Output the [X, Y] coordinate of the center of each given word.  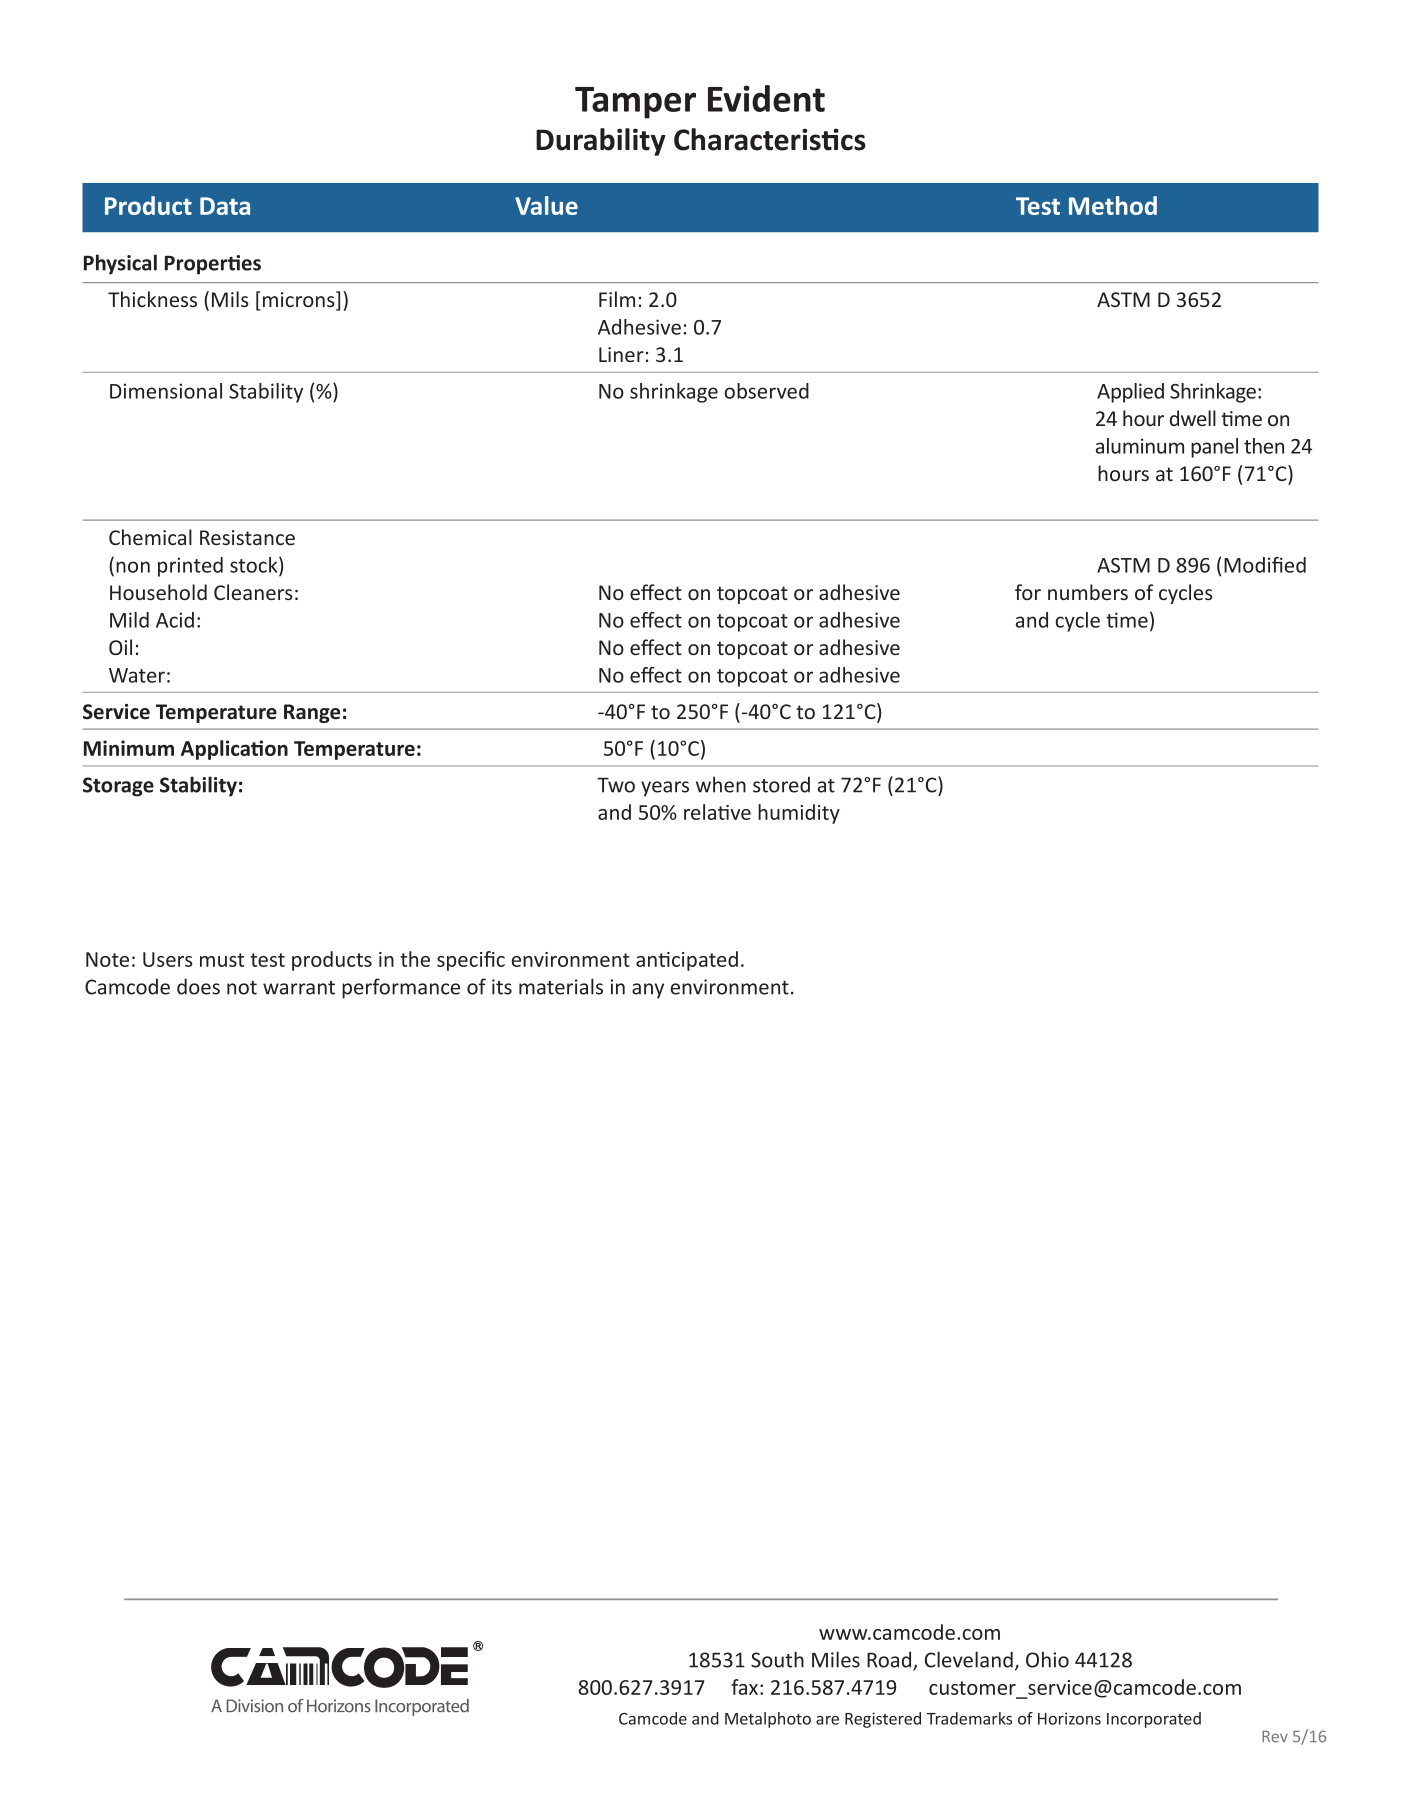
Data [225, 206]
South [777, 1659]
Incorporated [1154, 1720]
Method [1113, 205]
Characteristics [770, 139]
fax [746, 1687]
